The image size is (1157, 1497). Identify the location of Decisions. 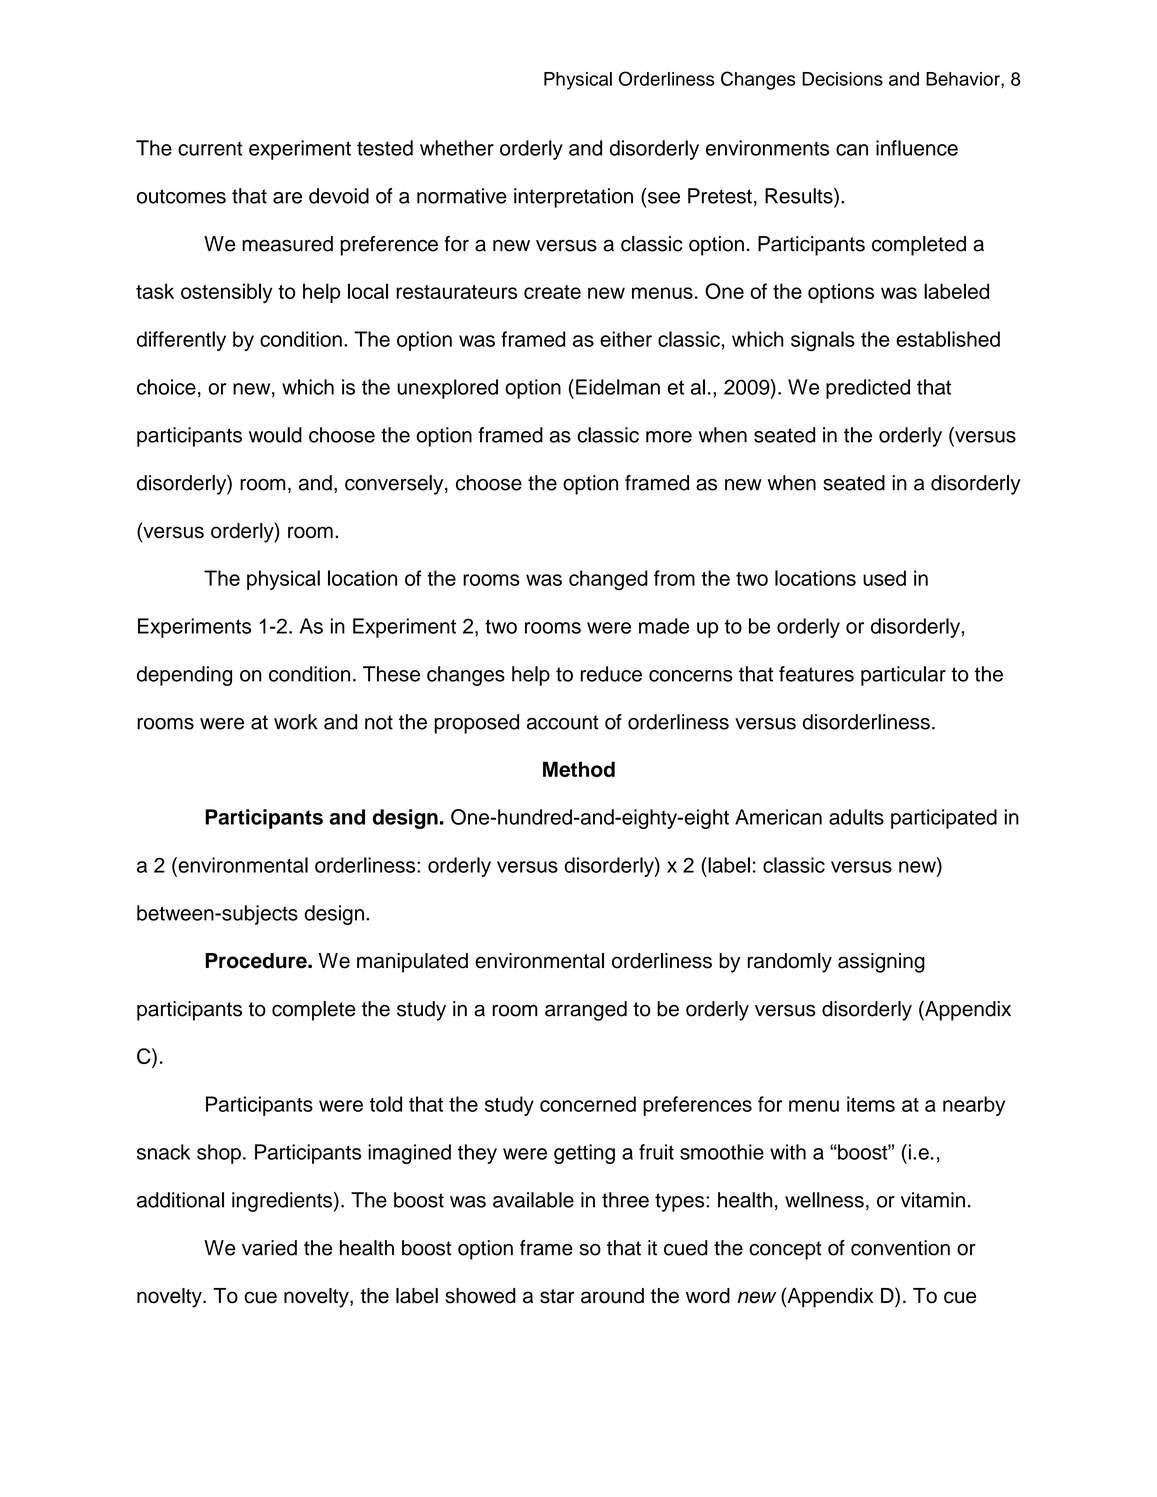
(842, 79).
